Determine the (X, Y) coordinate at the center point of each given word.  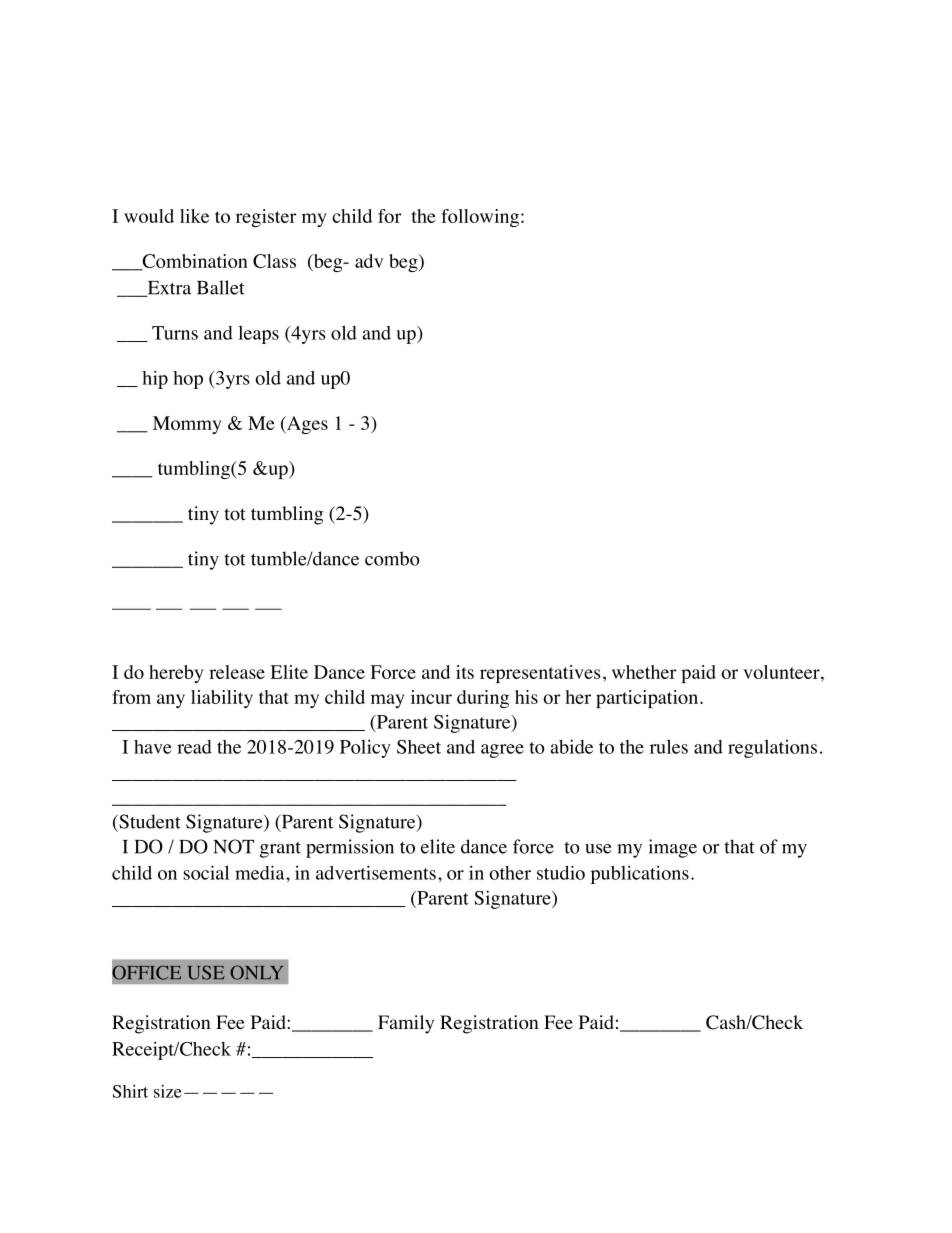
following (481, 218)
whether (644, 672)
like (194, 216)
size (168, 1091)
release (237, 672)
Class (274, 261)
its (465, 672)
